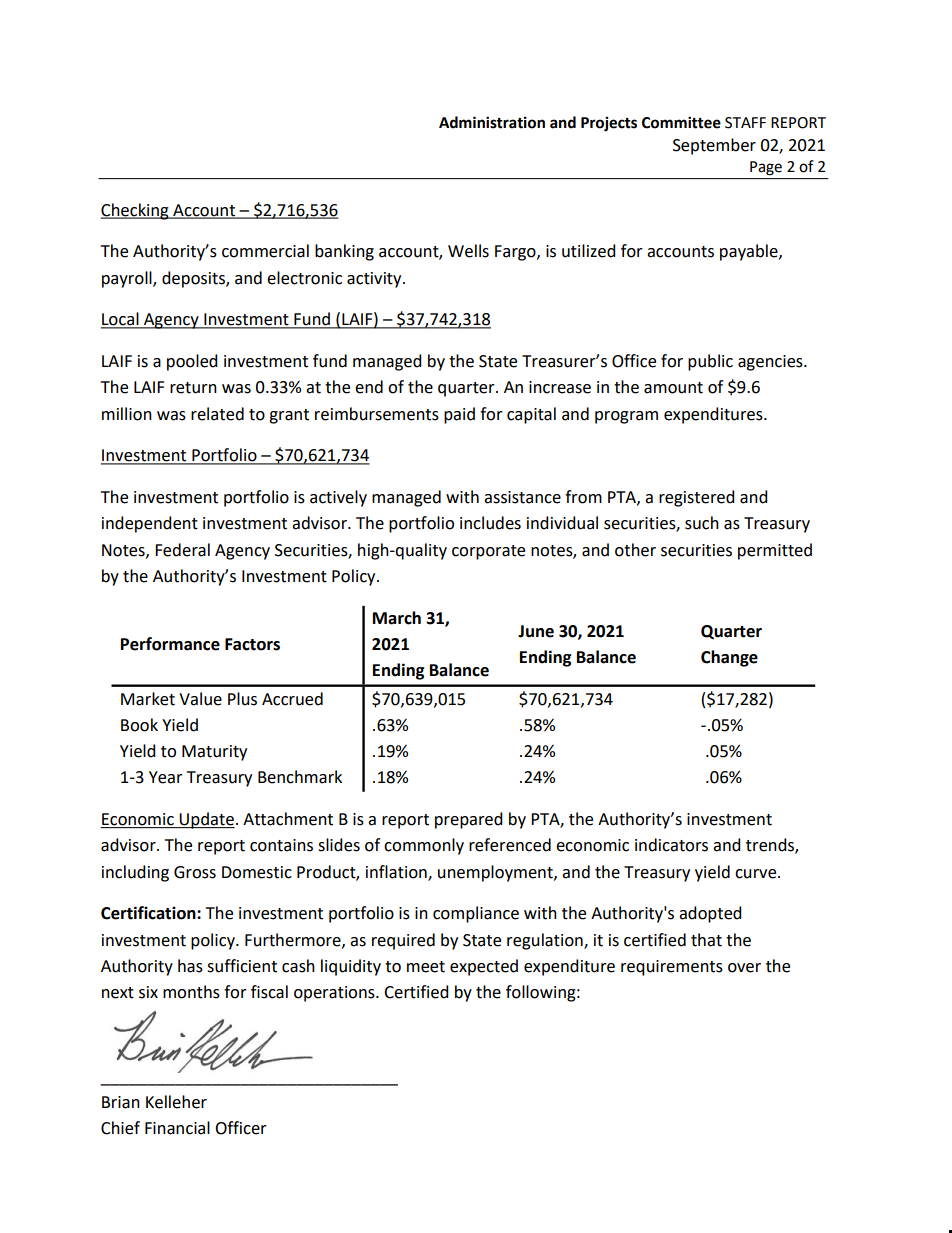  What do you see at coordinates (136, 211) in the page?
I see `Checking` at bounding box center [136, 211].
